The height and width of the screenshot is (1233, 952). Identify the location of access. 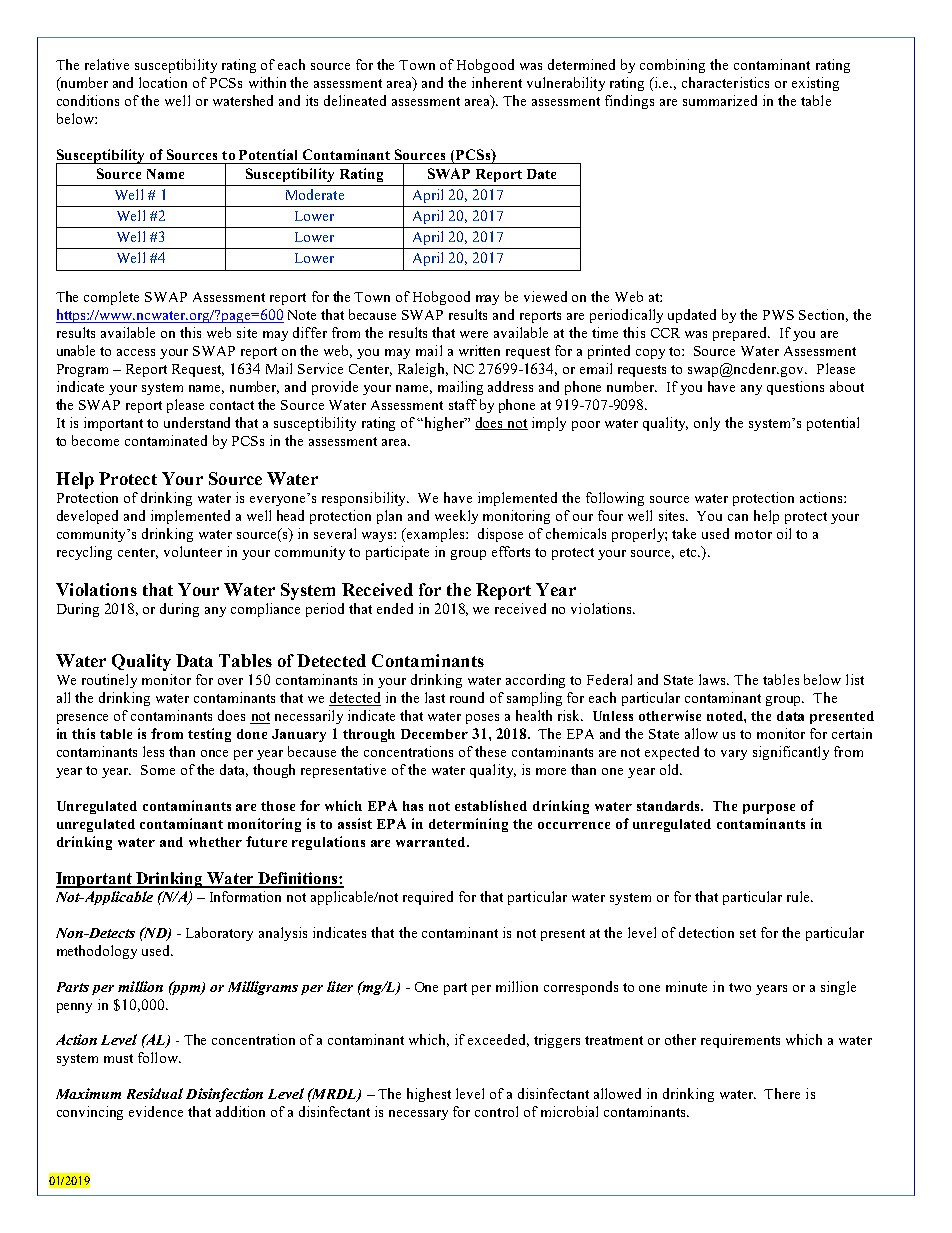
(136, 352).
